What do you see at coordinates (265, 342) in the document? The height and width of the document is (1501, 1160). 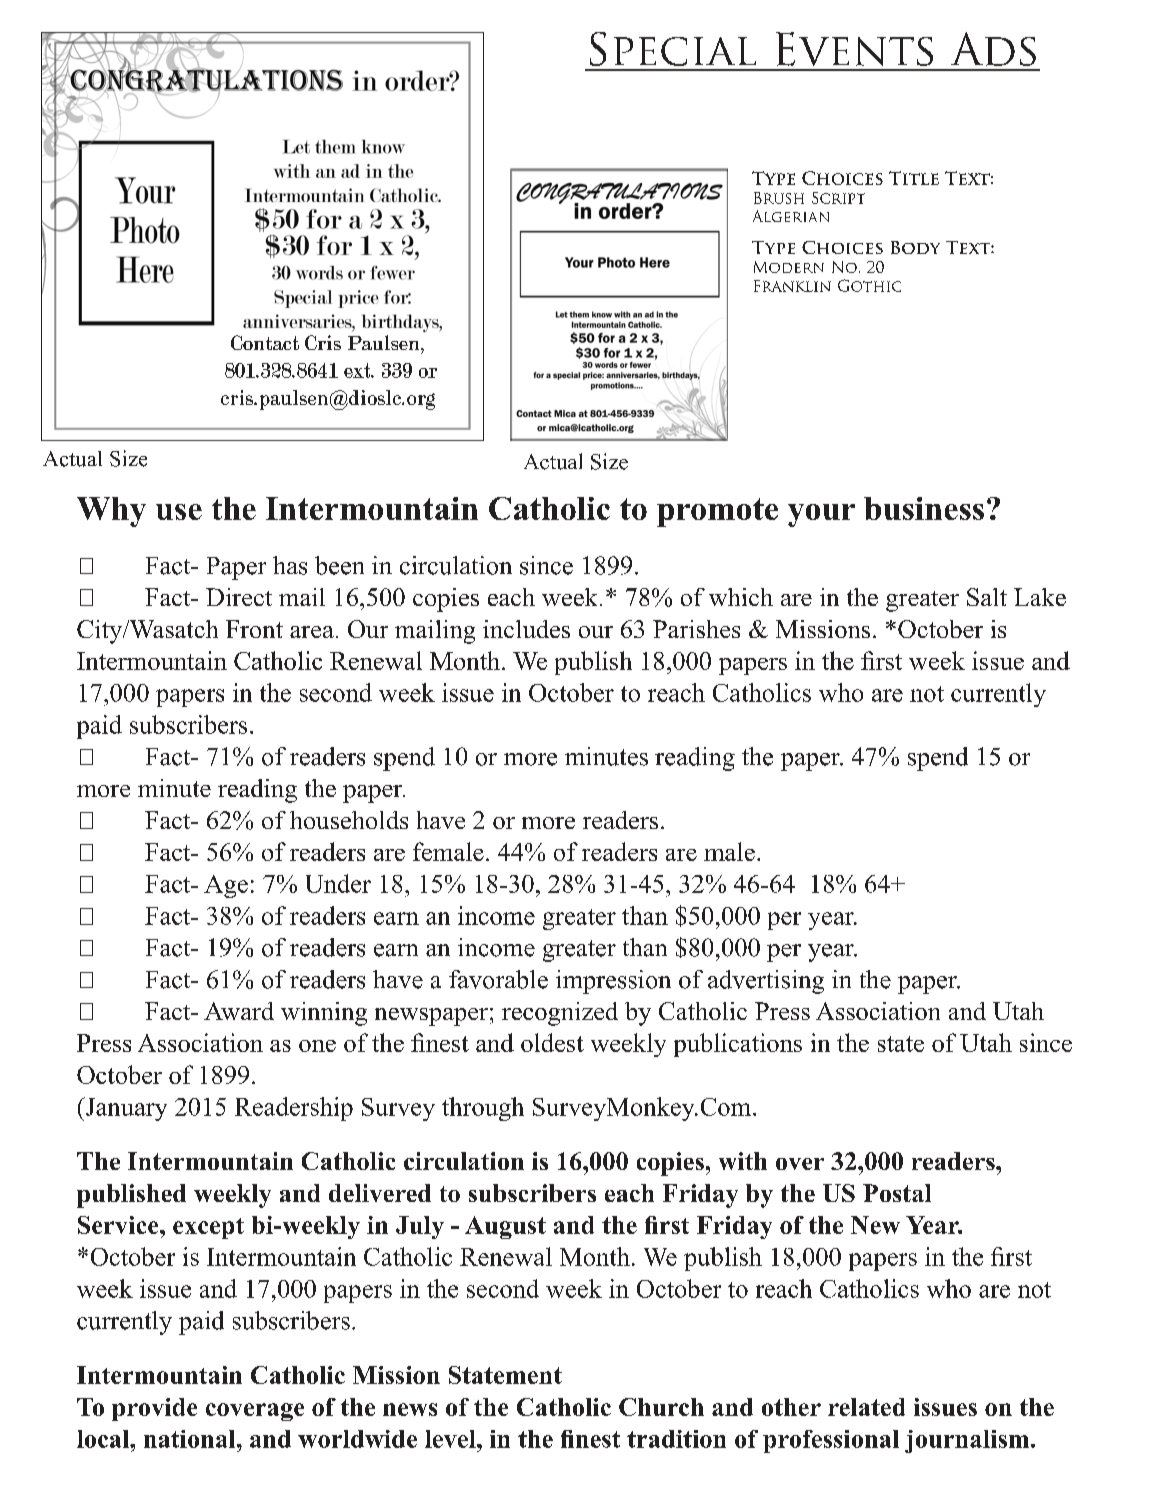 I see `Contact` at bounding box center [265, 342].
